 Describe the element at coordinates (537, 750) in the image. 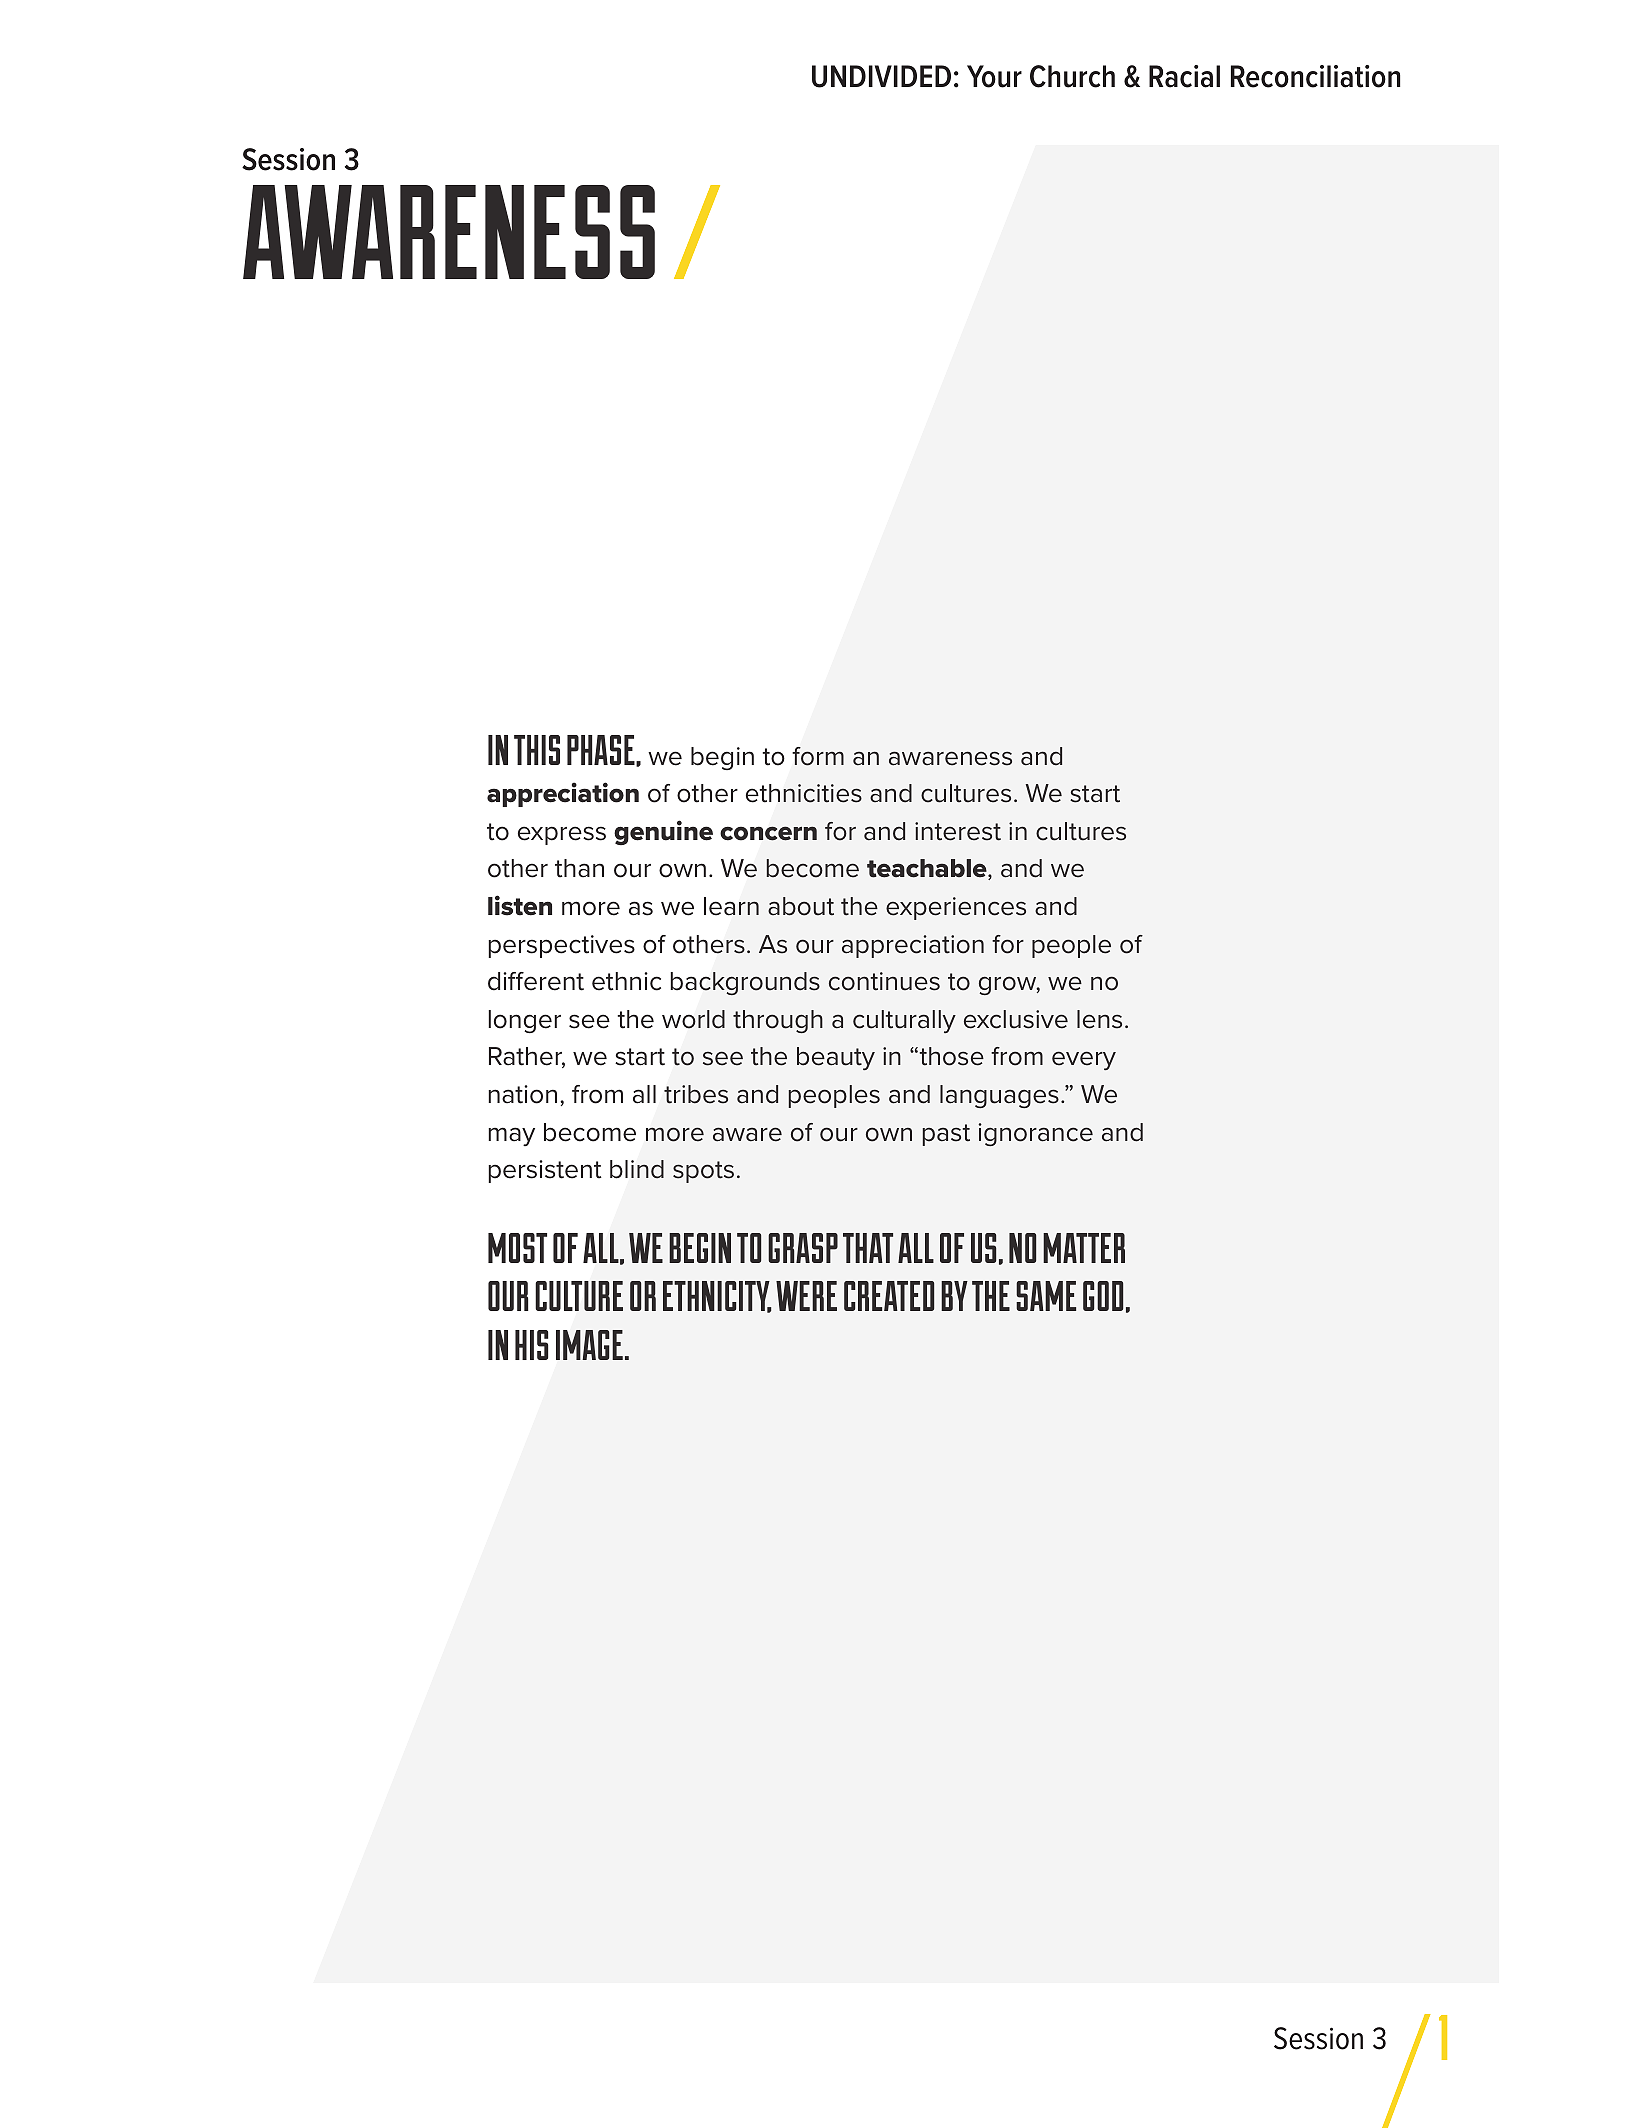

I see `THIS` at that location.
